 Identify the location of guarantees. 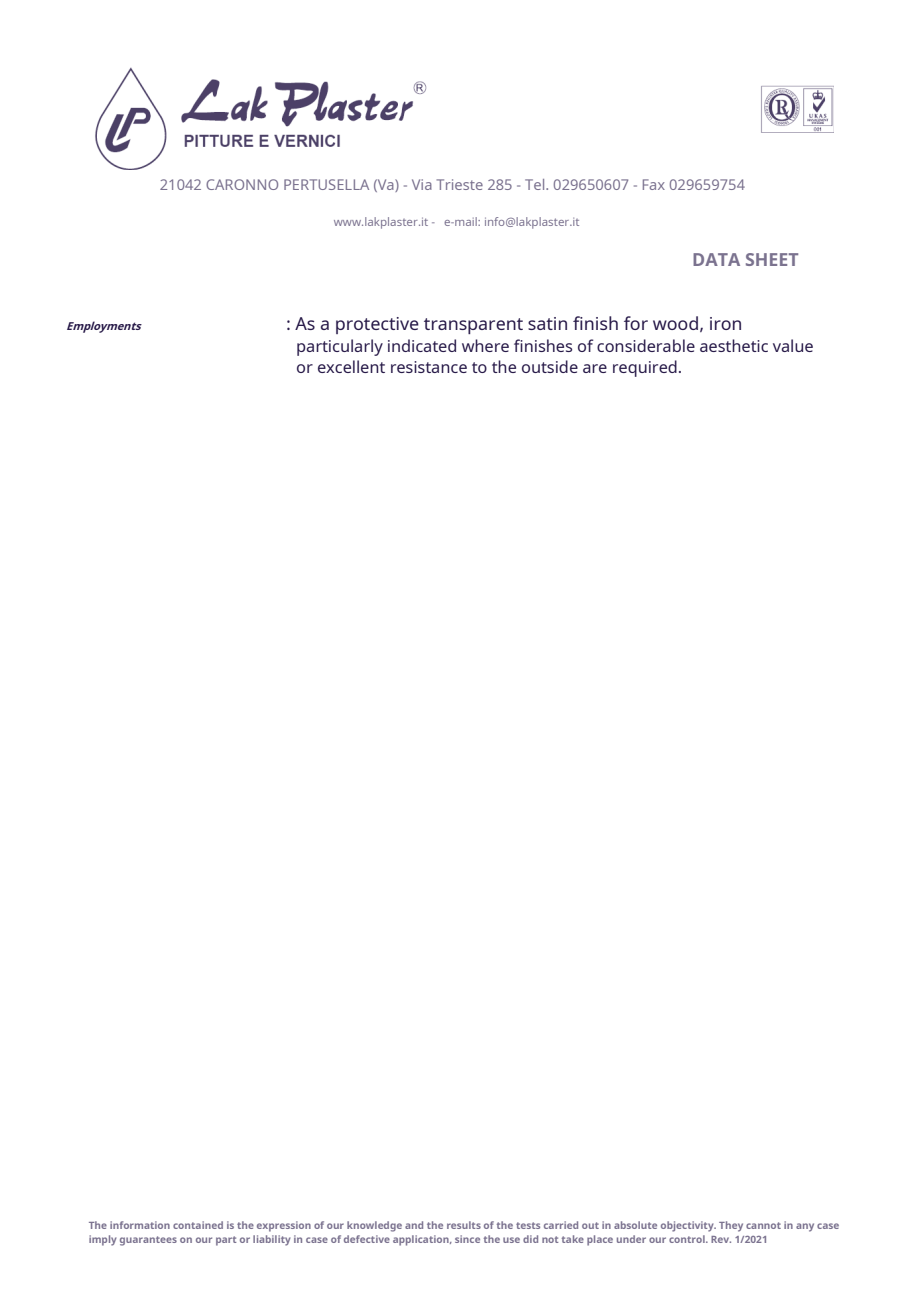
(148, 1241).
